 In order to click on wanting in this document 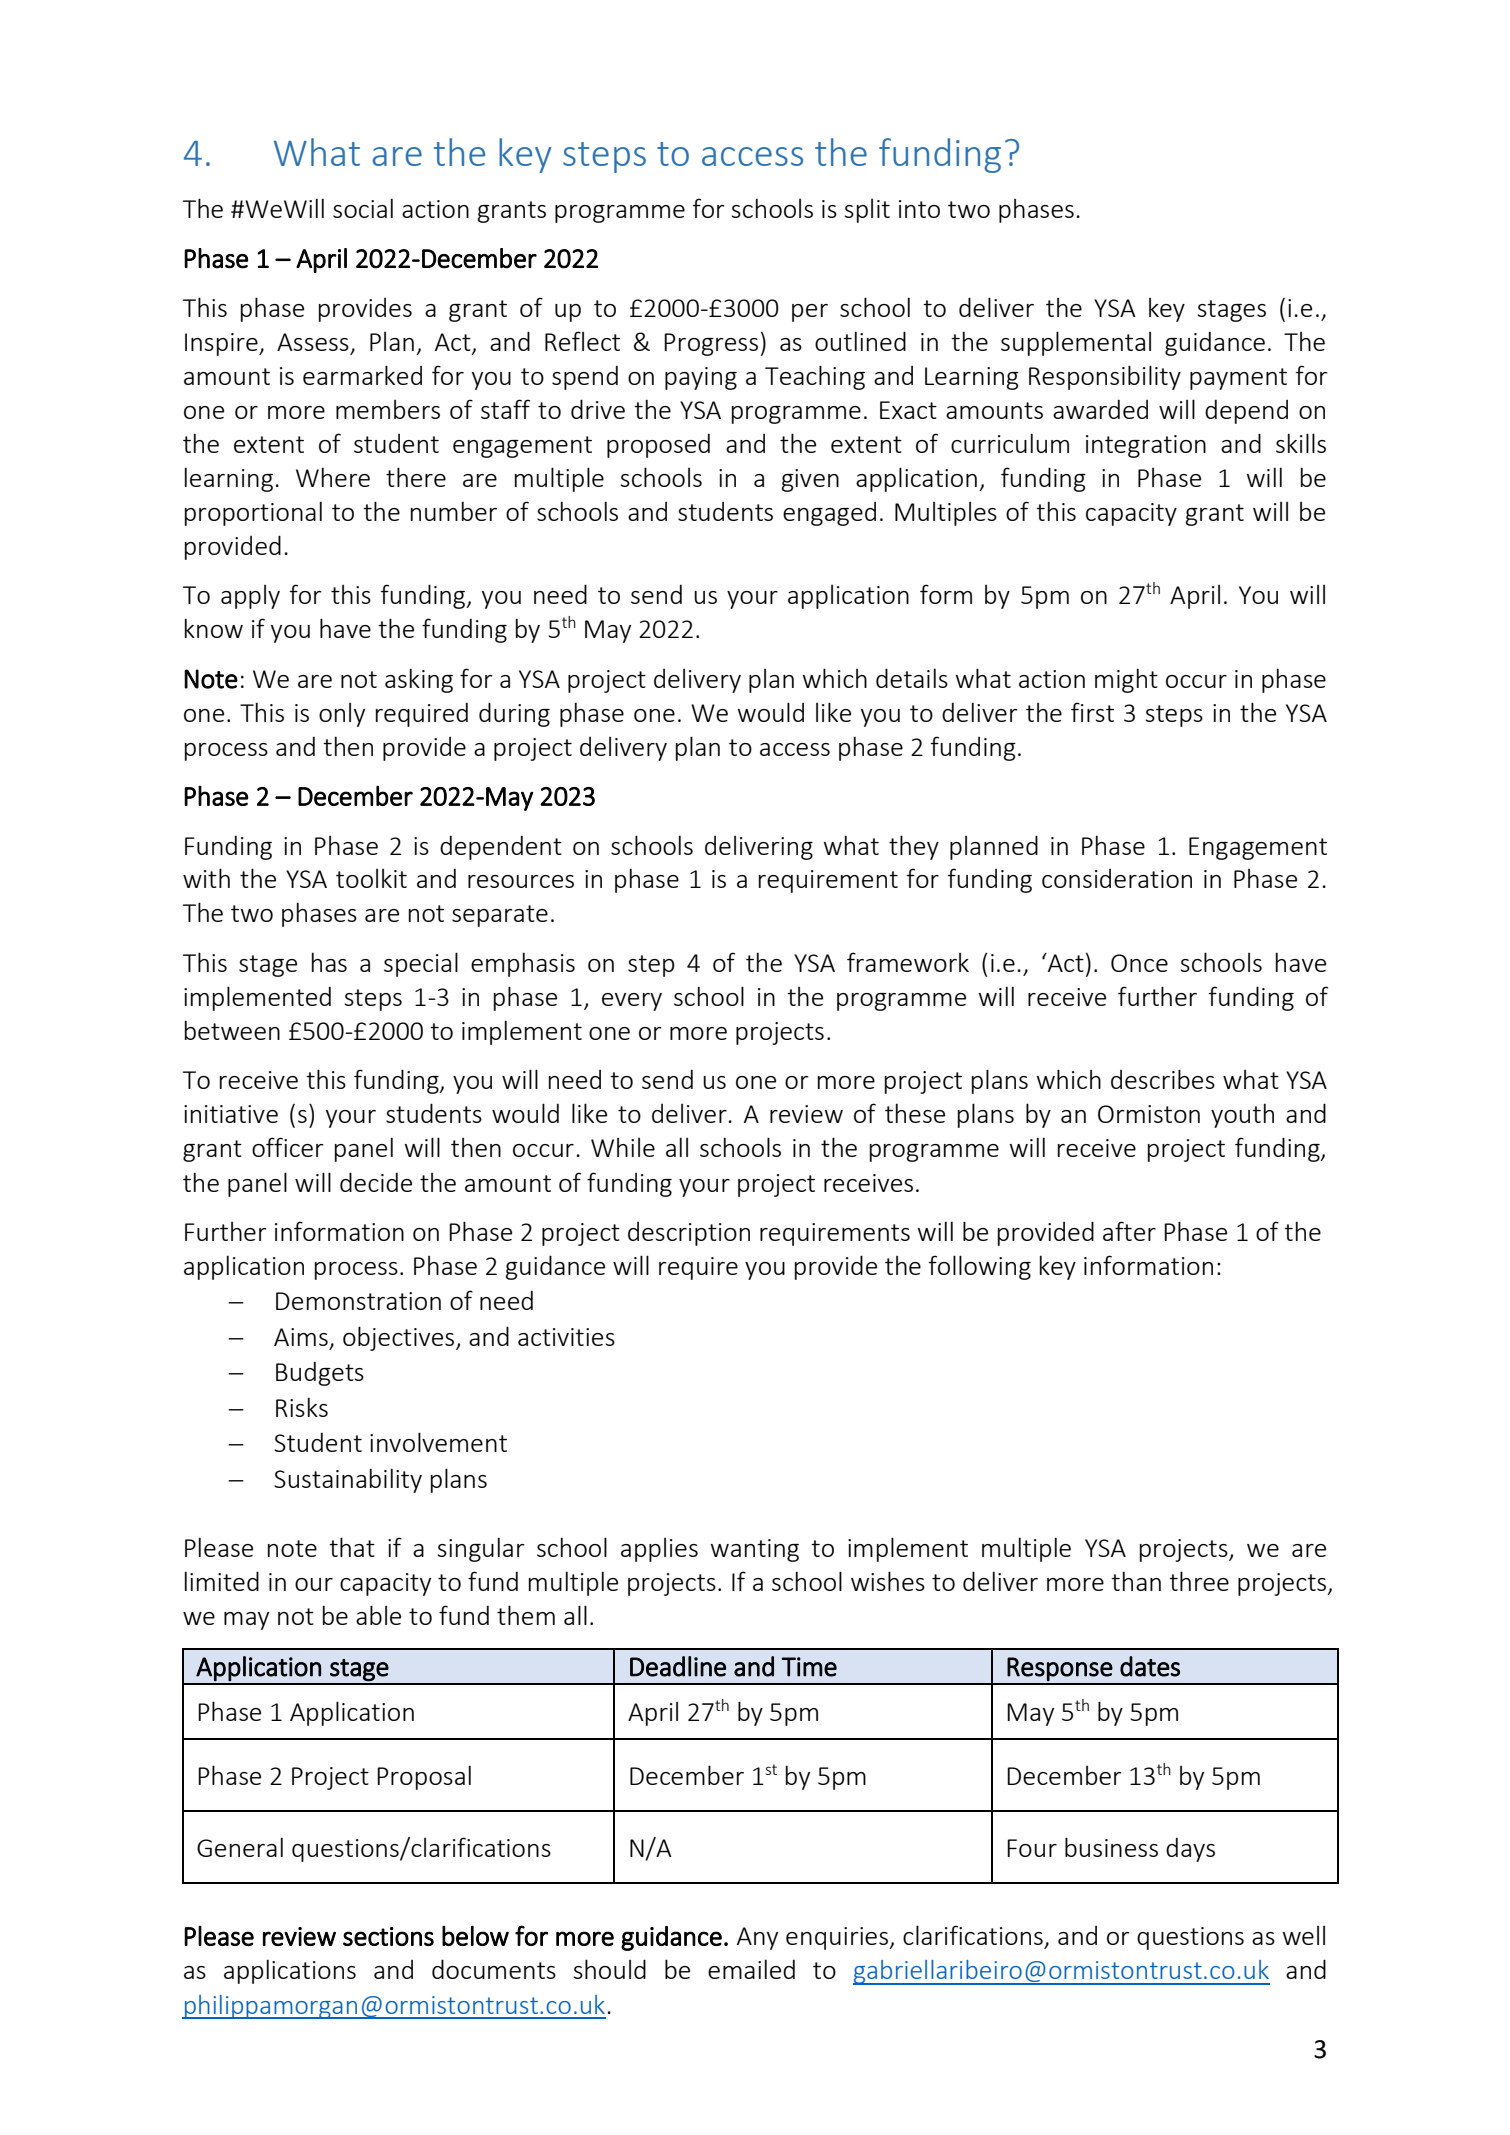, I will do `click(755, 1550)`.
